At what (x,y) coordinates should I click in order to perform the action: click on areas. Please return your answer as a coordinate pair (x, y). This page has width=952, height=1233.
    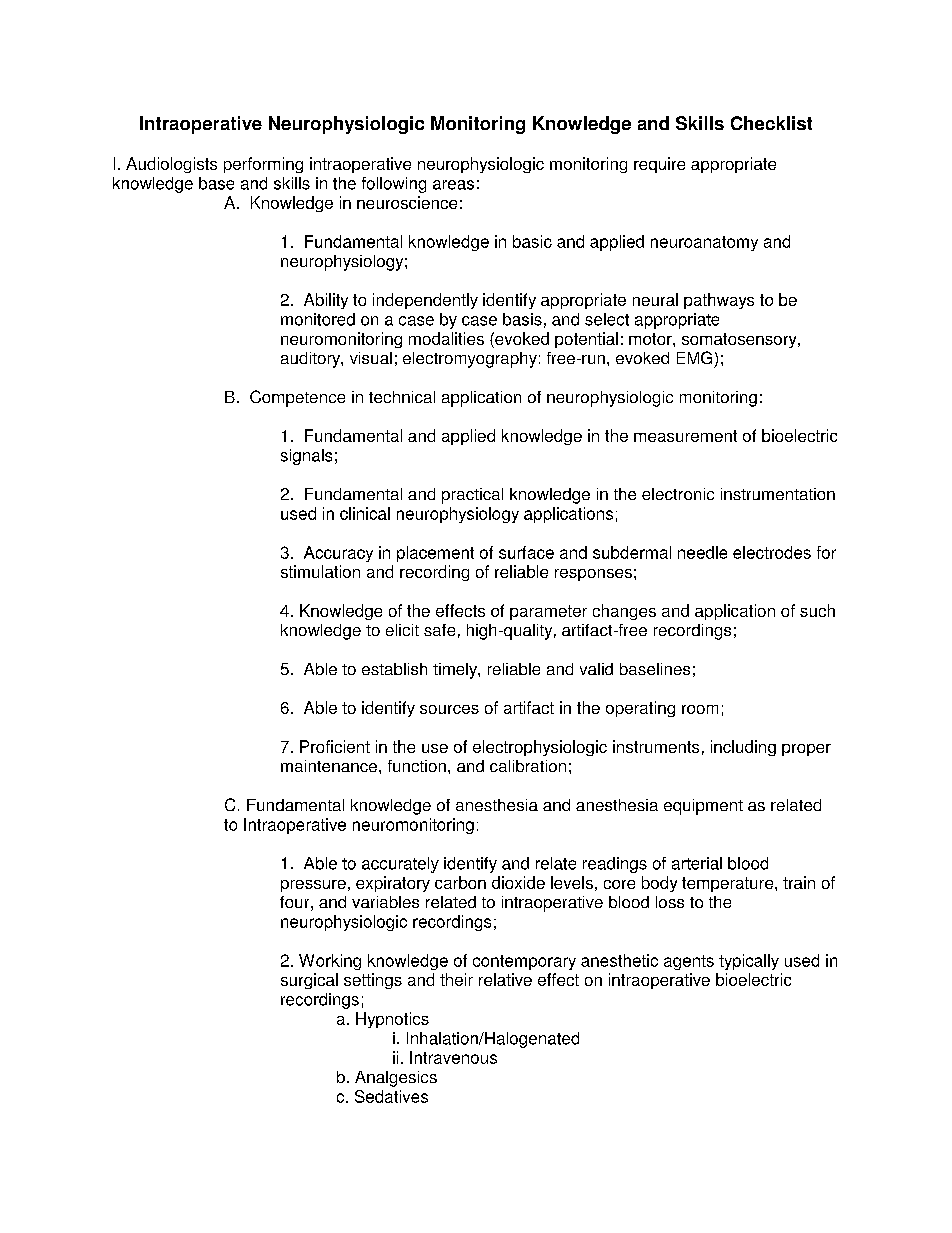
    Looking at the image, I should click on (453, 185).
